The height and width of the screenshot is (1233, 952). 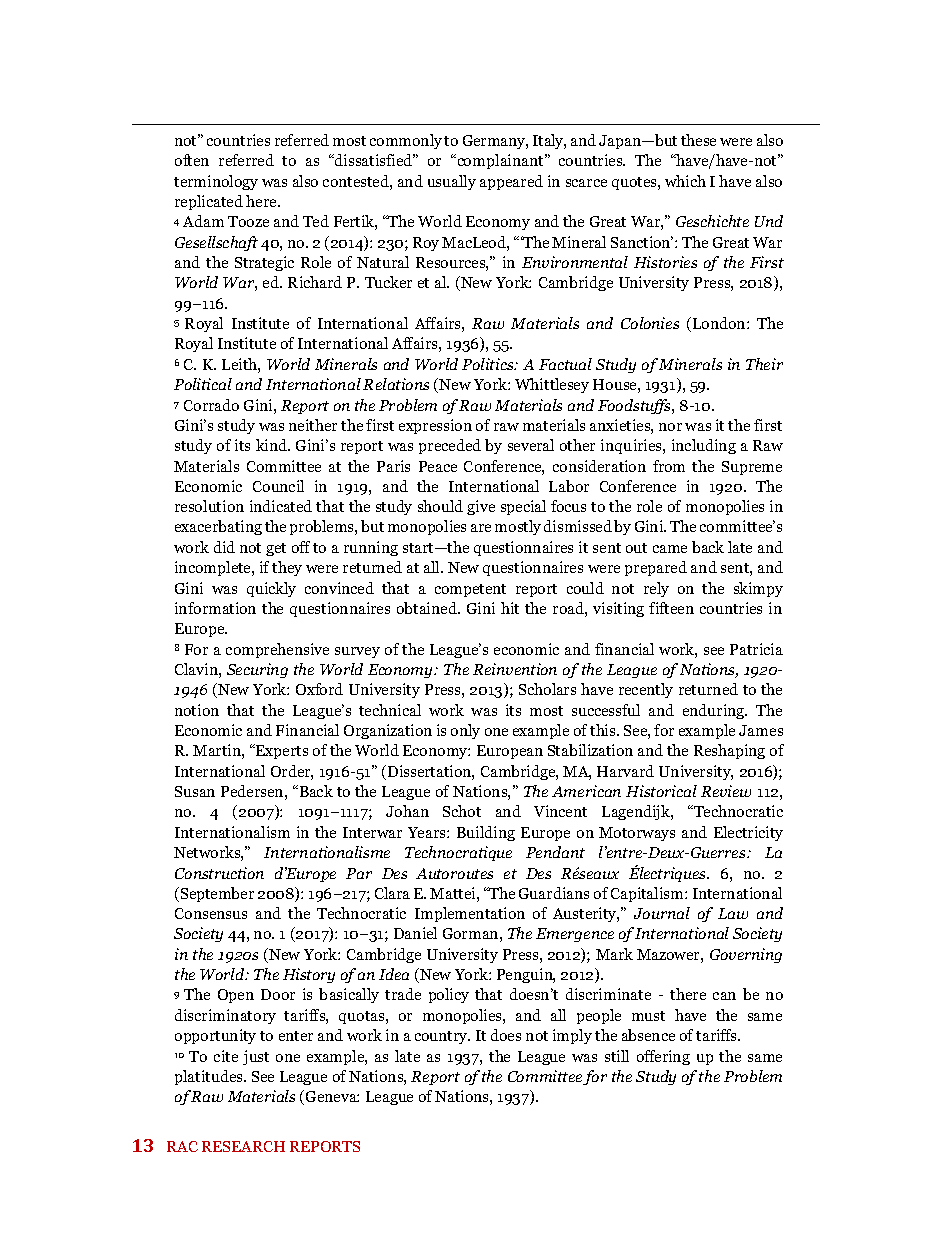 What do you see at coordinates (515, 669) in the screenshot?
I see `Reinvention` at bounding box center [515, 669].
